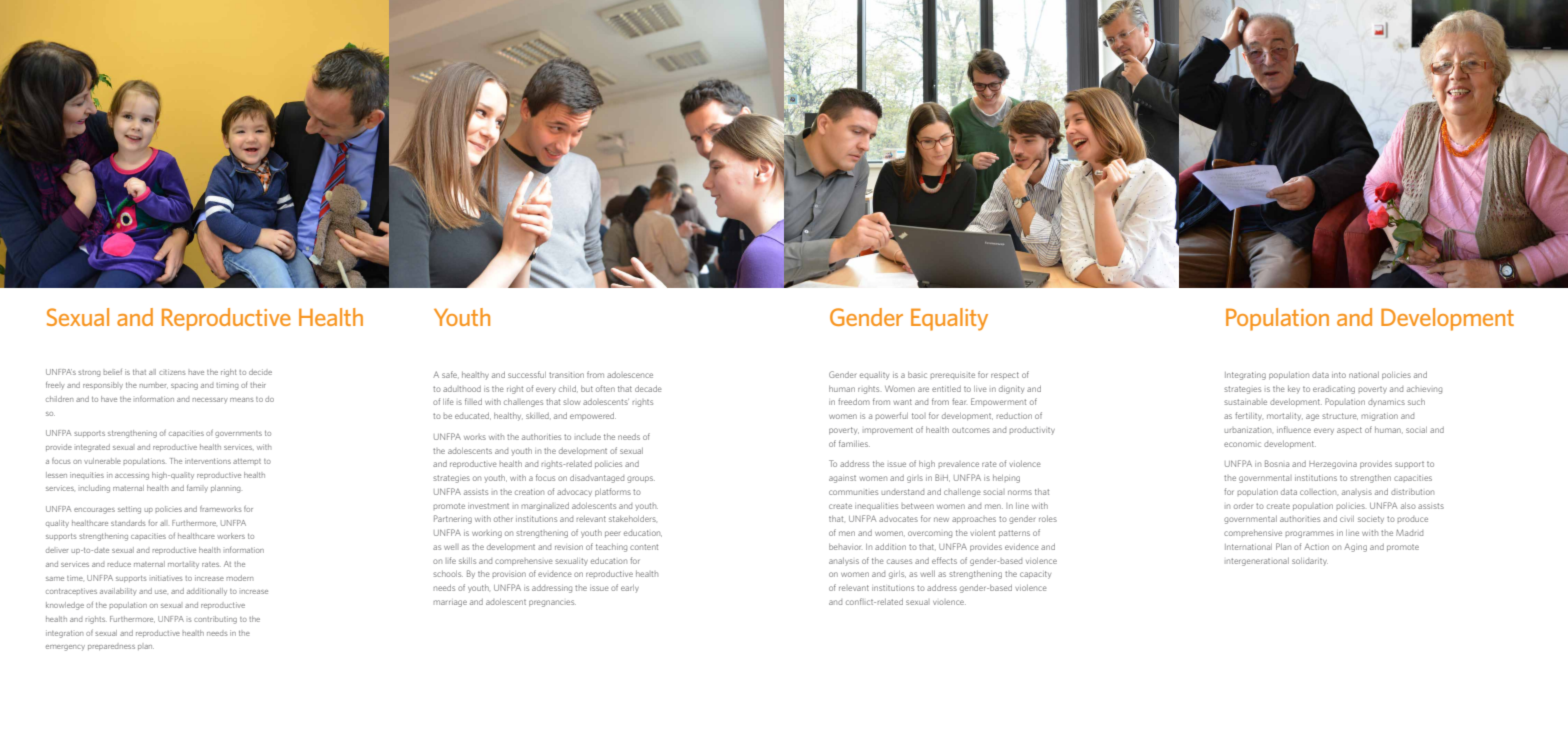 The image size is (1568, 756). Describe the element at coordinates (1245, 376) in the document. I see `Integrating` at that location.
